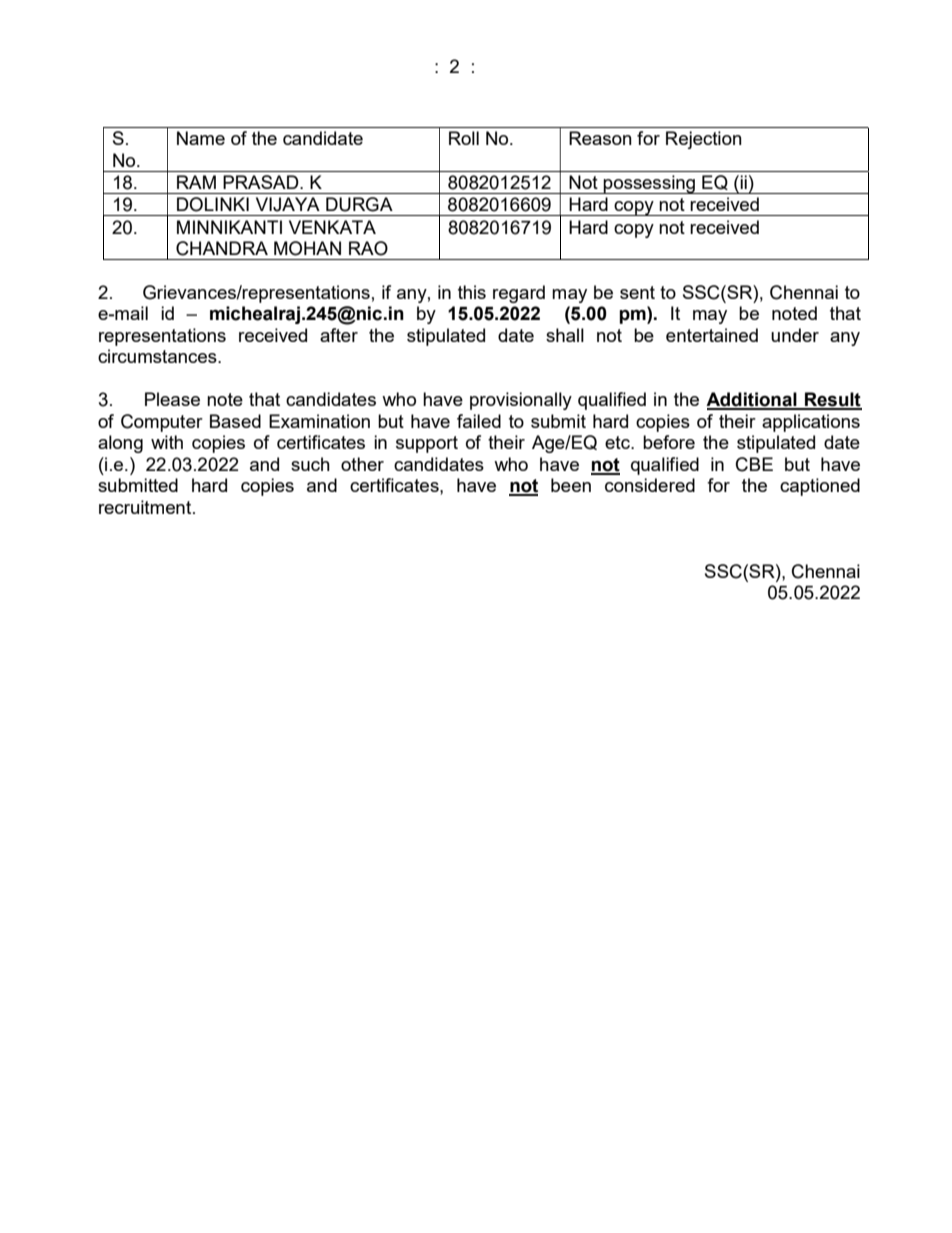 Image resolution: width=952 pixels, height=1233 pixels. What do you see at coordinates (479, 421) in the page?
I see `failed` at bounding box center [479, 421].
